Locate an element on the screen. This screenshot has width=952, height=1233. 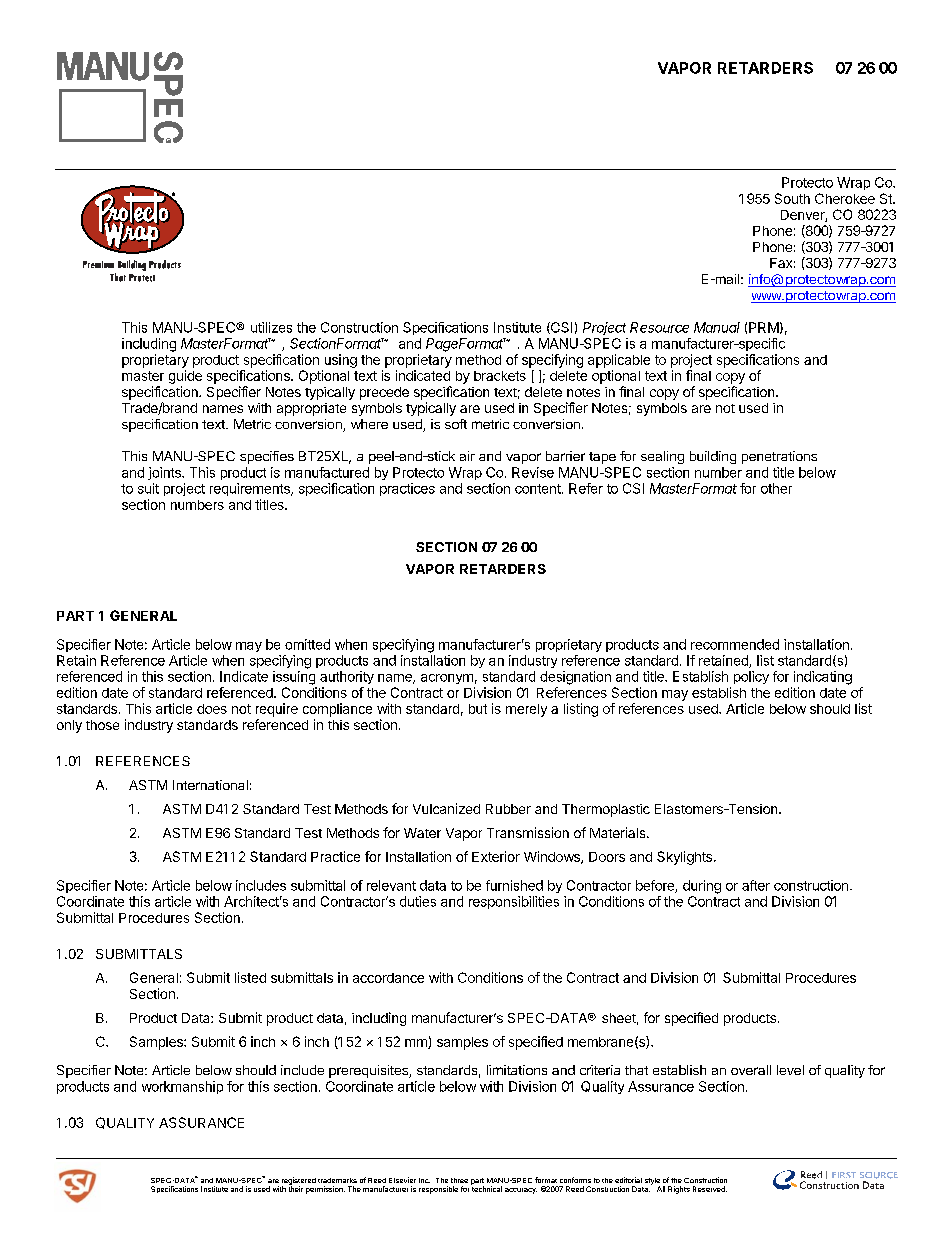
after is located at coordinates (756, 885).
